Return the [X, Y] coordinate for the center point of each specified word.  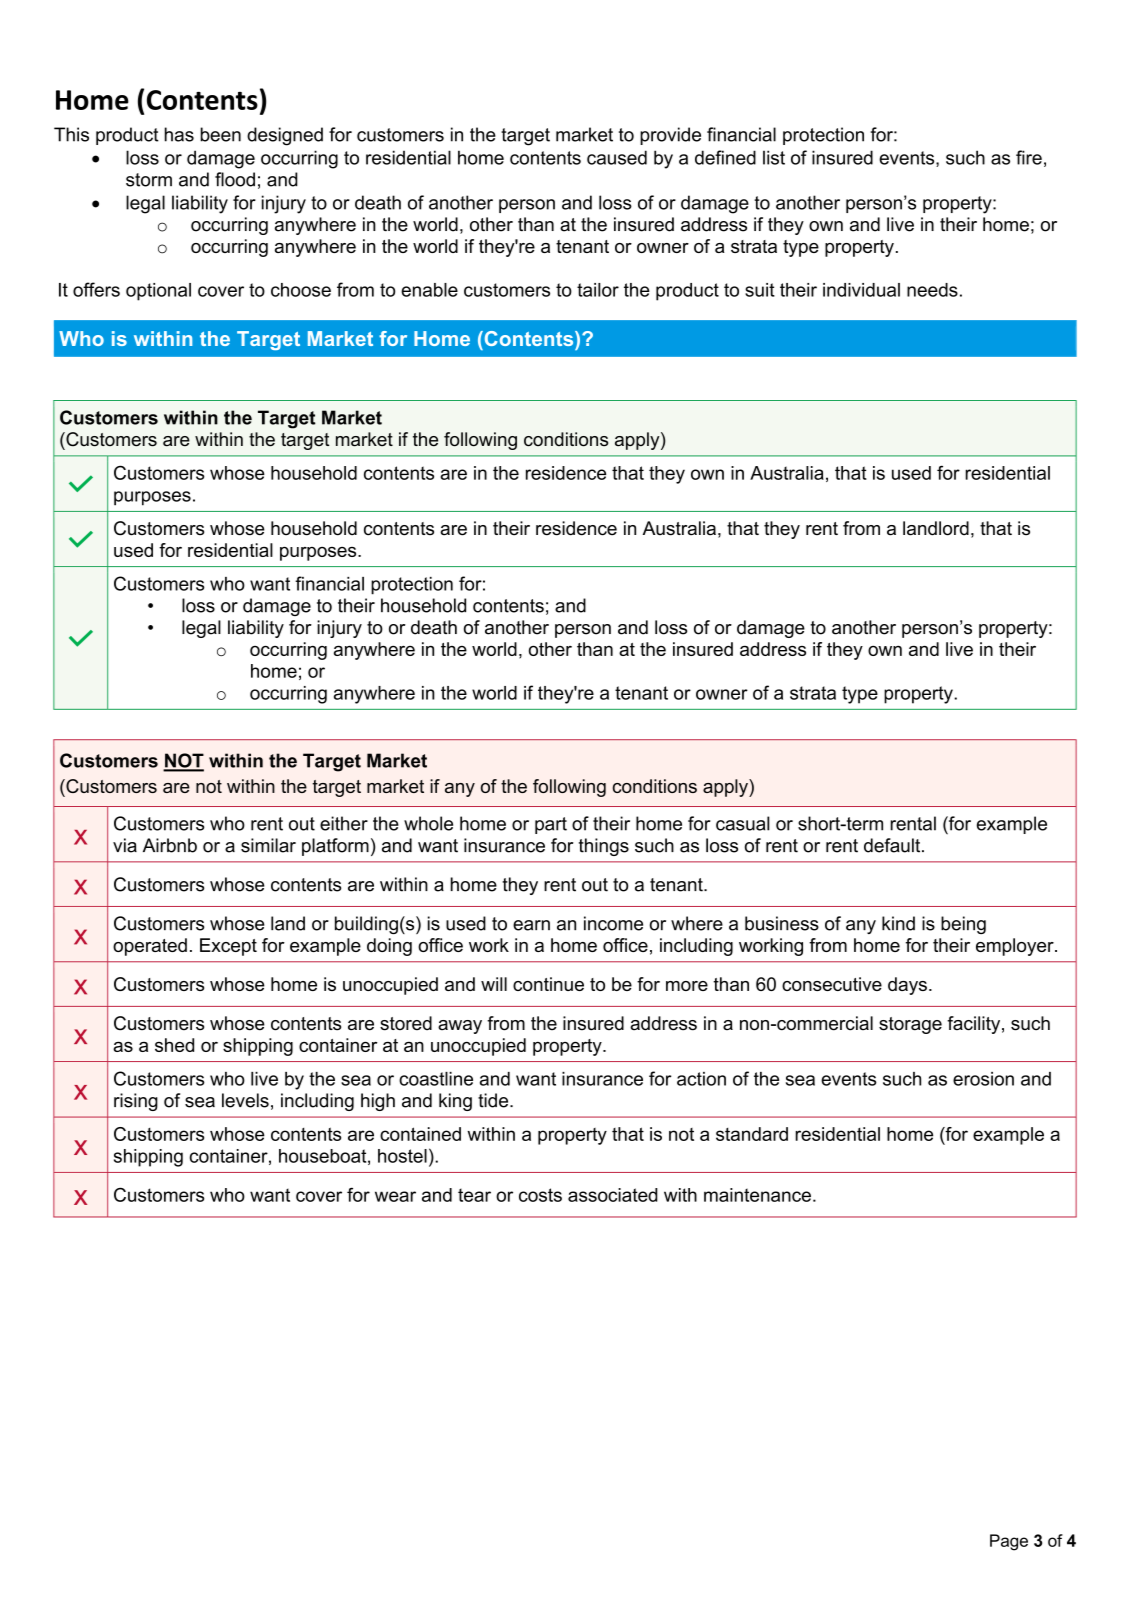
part [551, 825]
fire [1029, 157]
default [893, 845]
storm [149, 180]
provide [670, 136]
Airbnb [170, 845]
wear [395, 1196]
